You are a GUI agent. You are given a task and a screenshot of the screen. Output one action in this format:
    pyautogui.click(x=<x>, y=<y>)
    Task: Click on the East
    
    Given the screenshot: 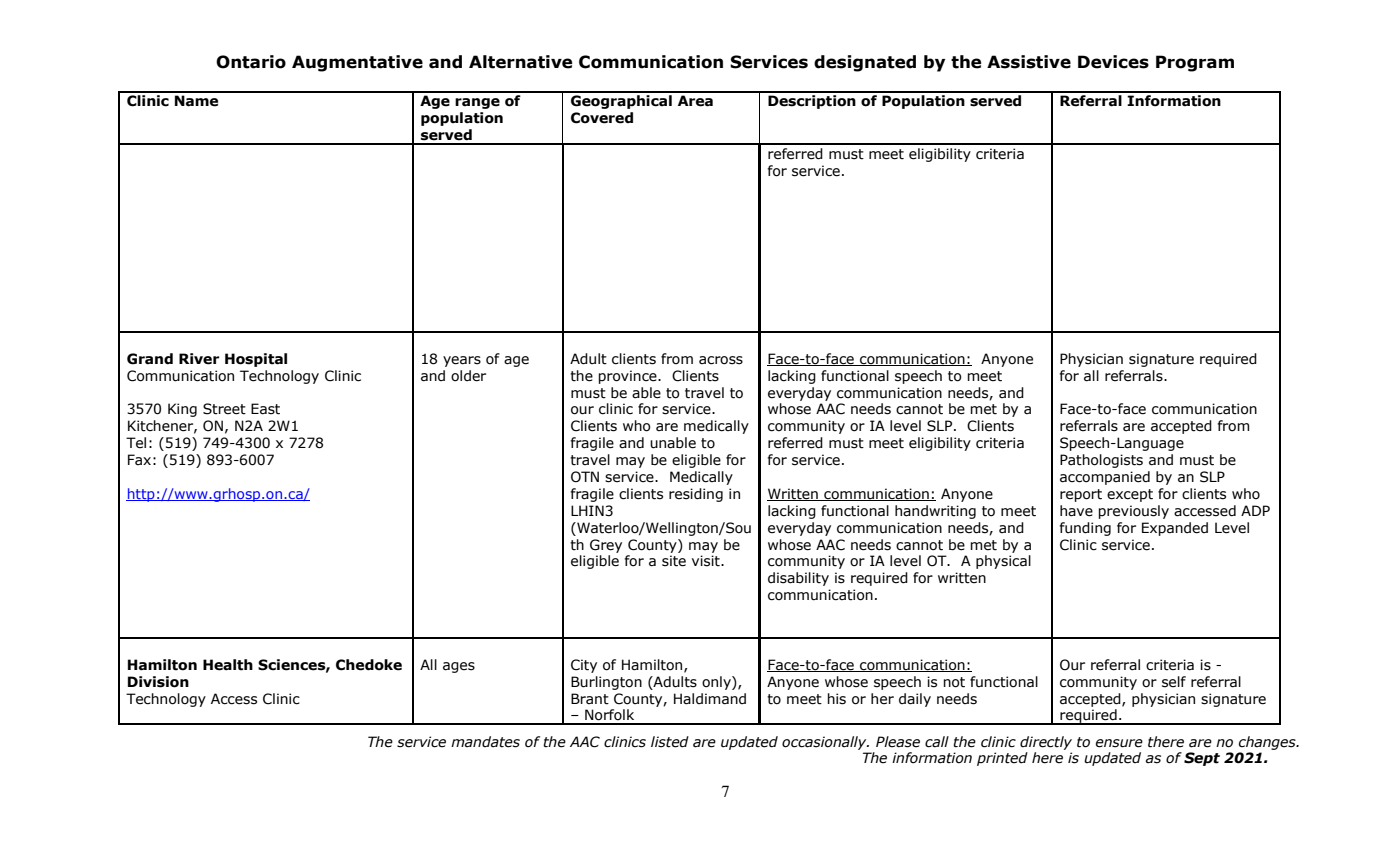 What is the action you would take?
    pyautogui.click(x=265, y=409)
